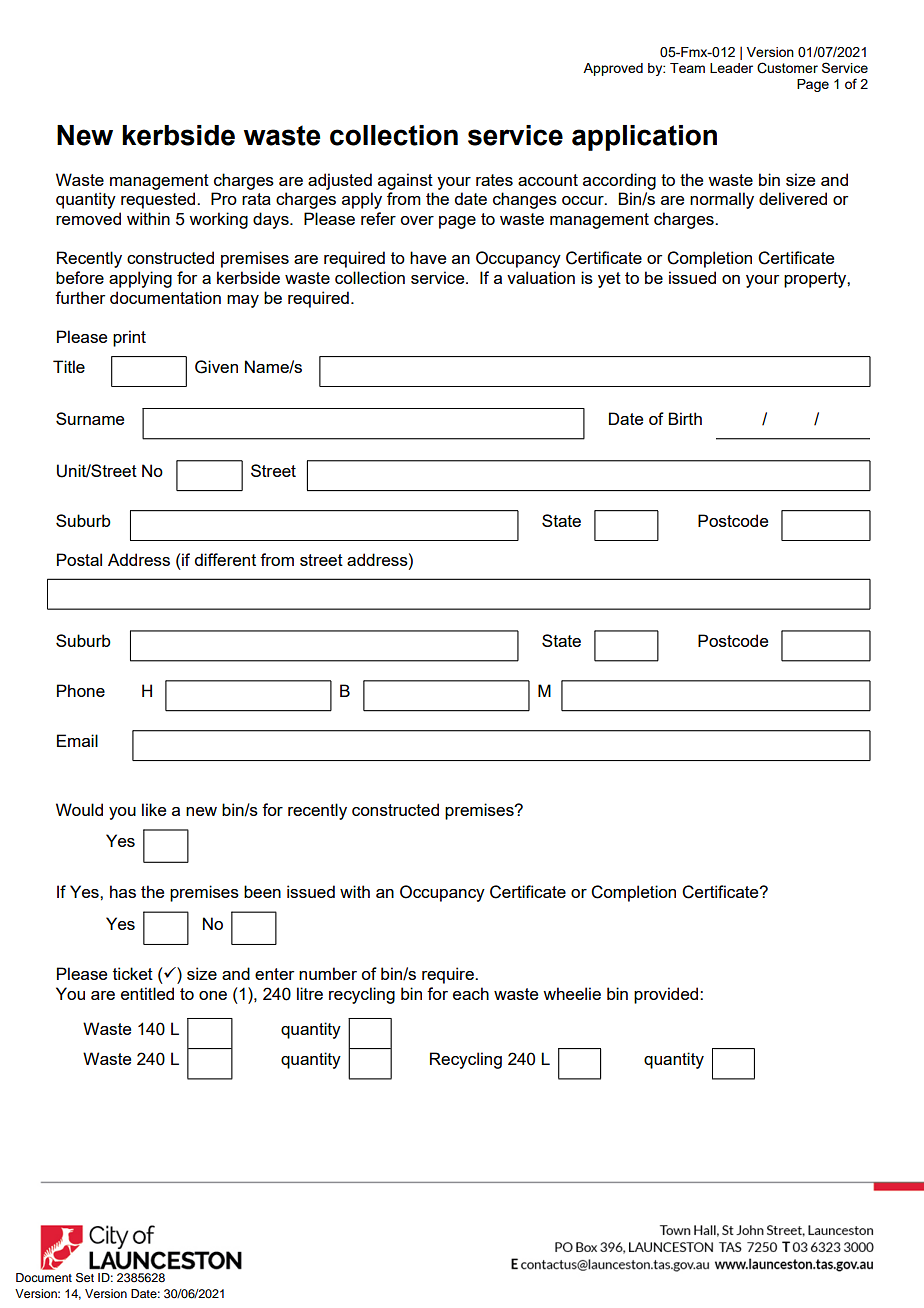  I want to click on Phone, so click(81, 690).
